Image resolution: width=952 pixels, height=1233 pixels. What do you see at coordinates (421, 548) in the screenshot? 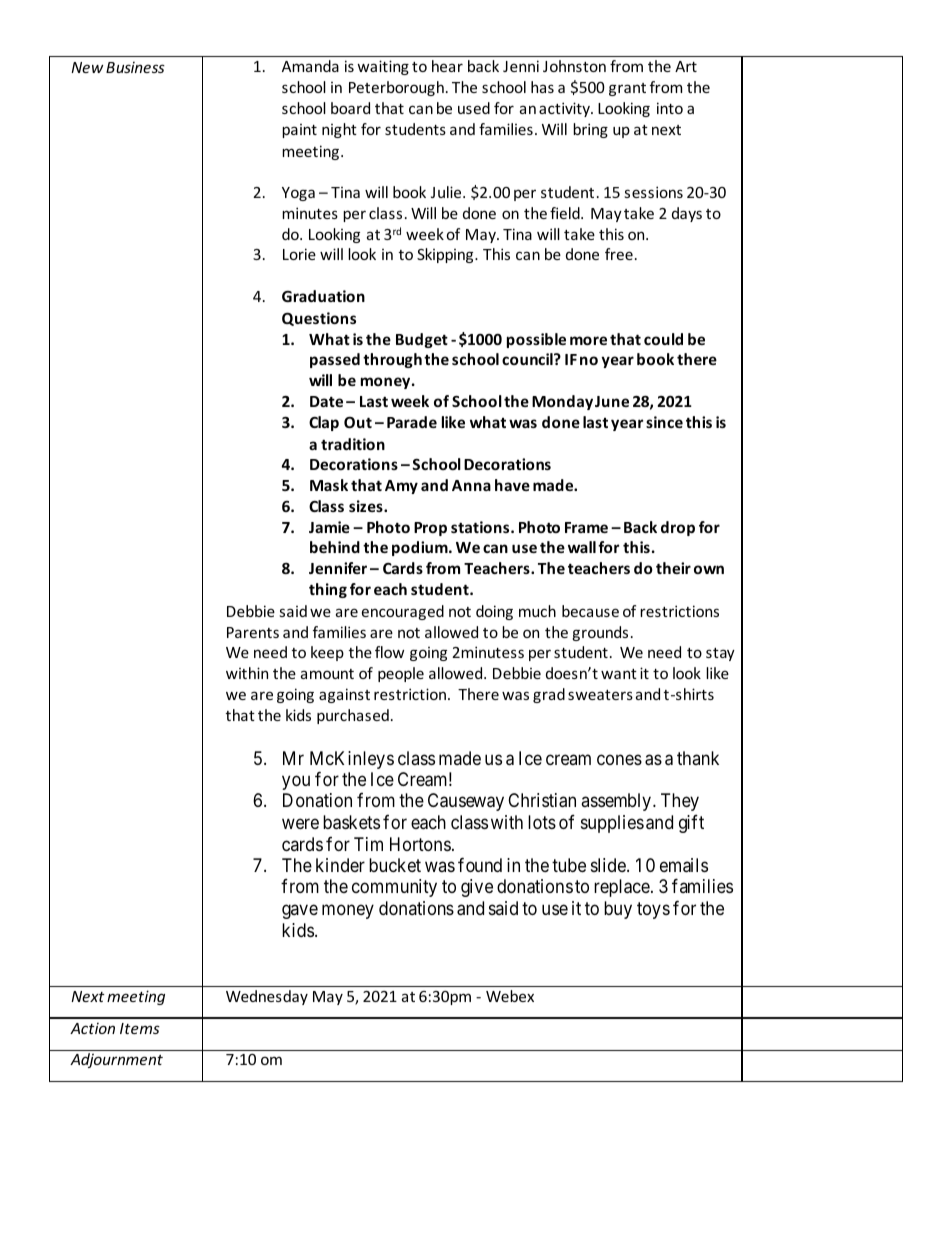
I see `podium` at bounding box center [421, 548].
